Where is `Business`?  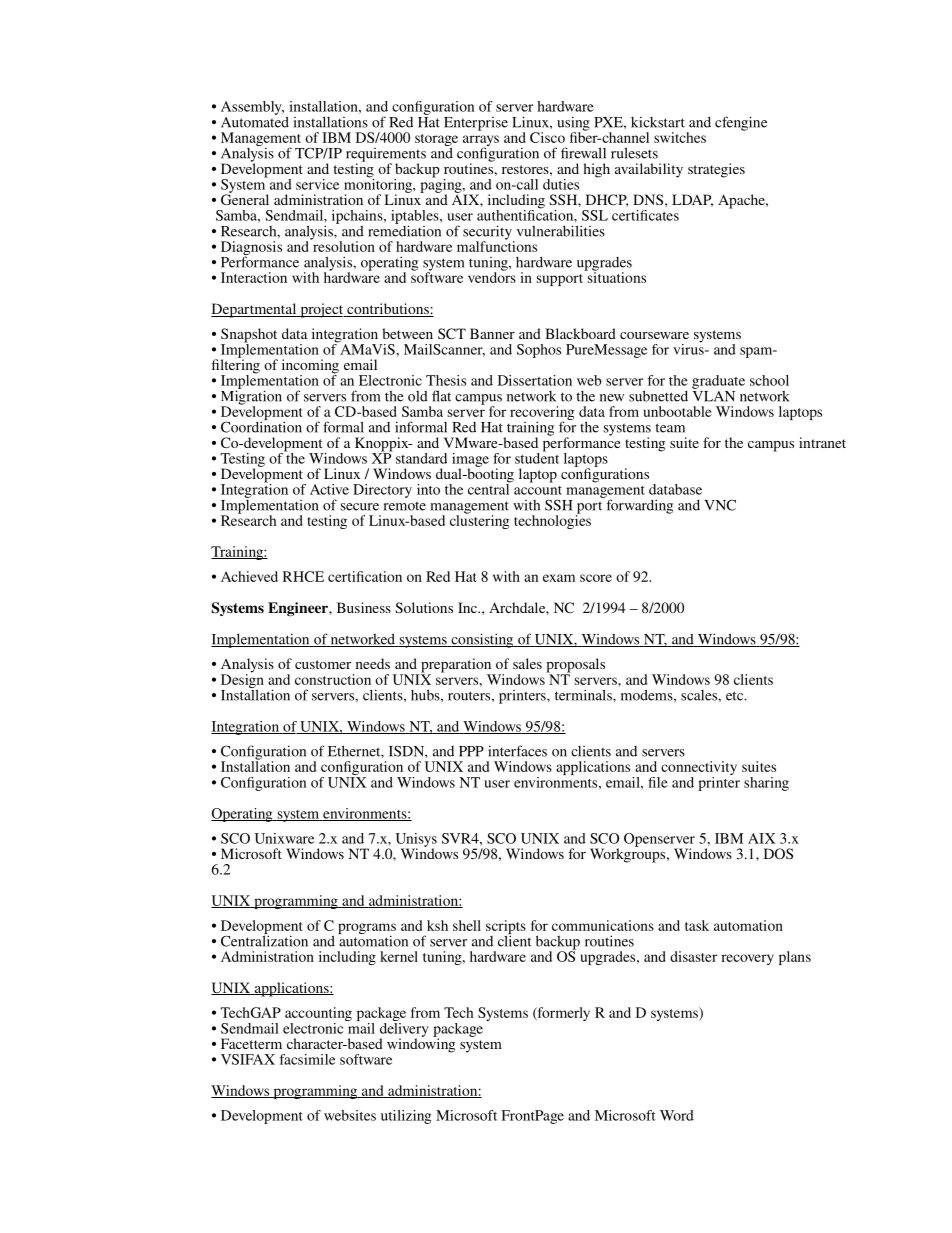
Business is located at coordinates (364, 607).
